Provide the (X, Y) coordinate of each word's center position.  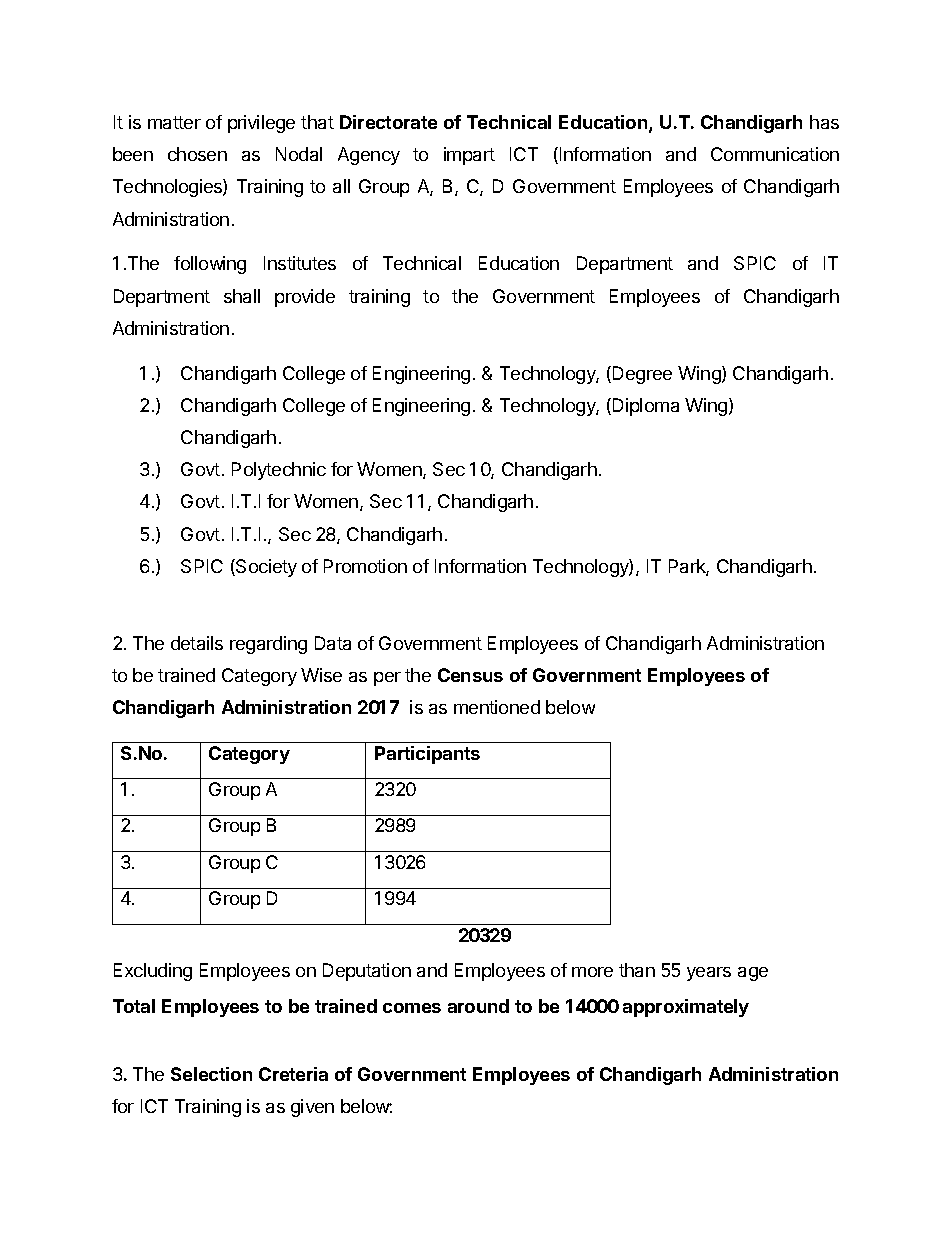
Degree (642, 375)
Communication (775, 154)
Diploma (646, 407)
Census (470, 675)
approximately (686, 1008)
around (478, 1006)
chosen (197, 154)
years (709, 974)
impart (469, 156)
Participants (427, 755)
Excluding (153, 972)
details (197, 643)
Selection (211, 1074)
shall (242, 296)
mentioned (497, 707)
